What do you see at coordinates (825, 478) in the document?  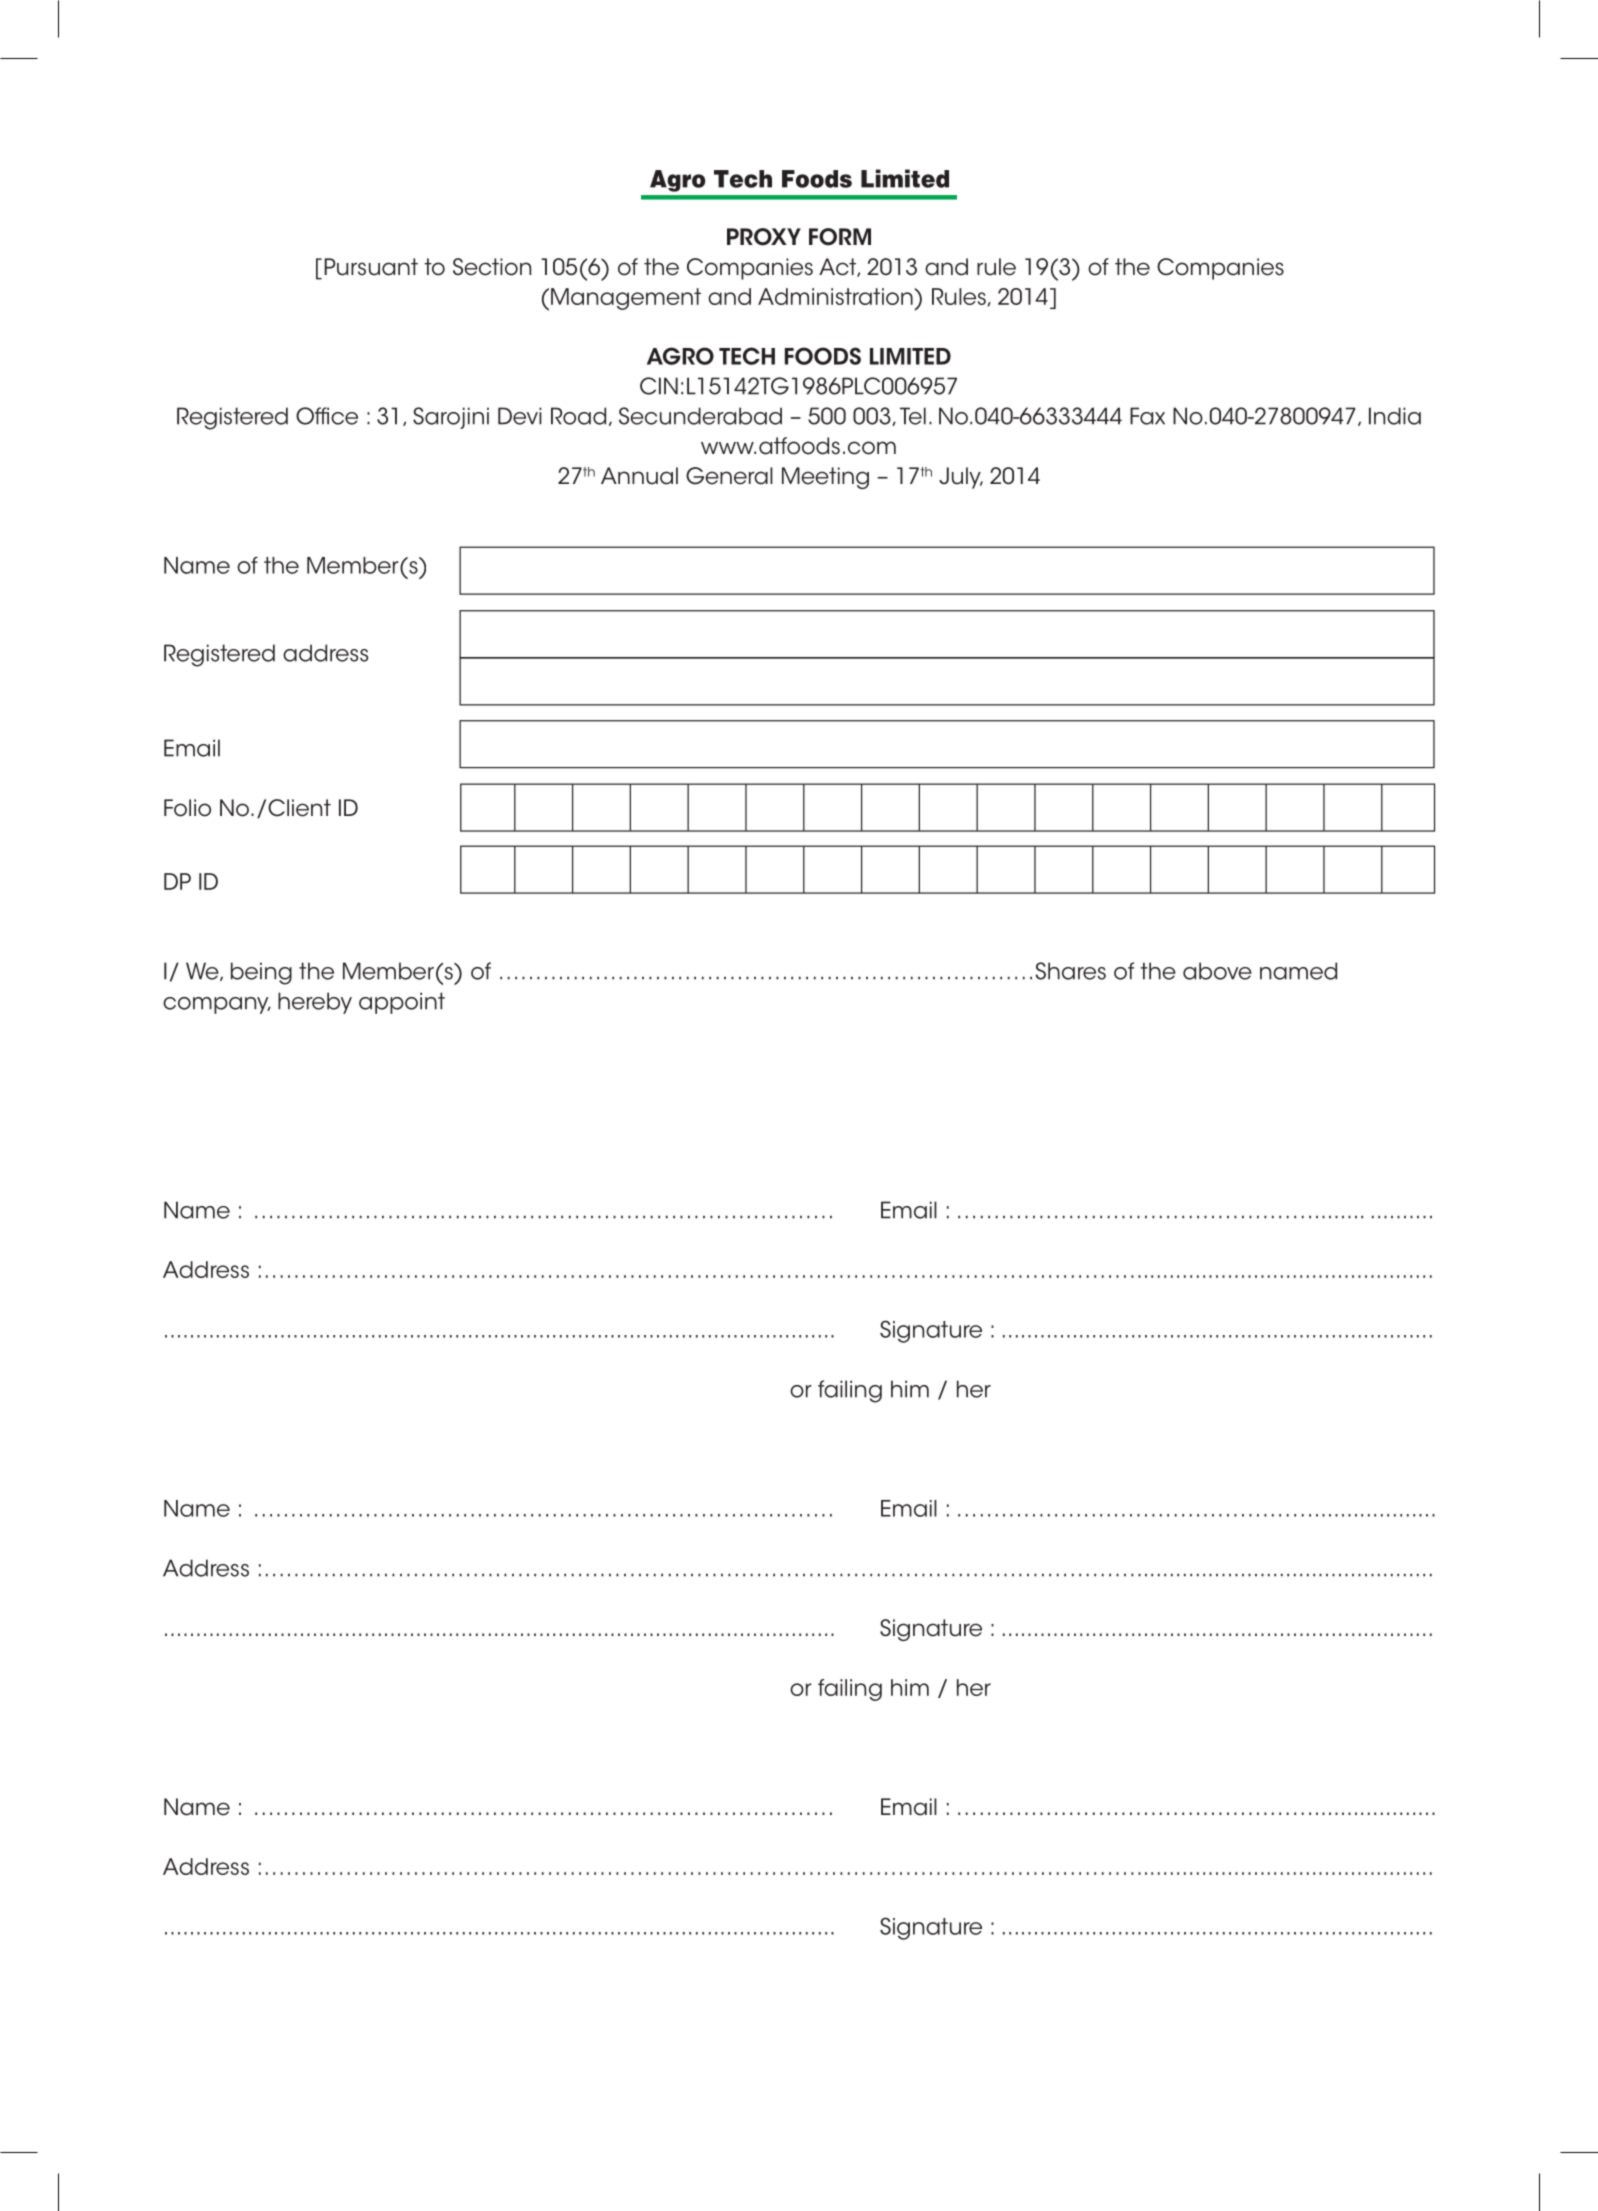 I see `Meeting` at bounding box center [825, 478].
